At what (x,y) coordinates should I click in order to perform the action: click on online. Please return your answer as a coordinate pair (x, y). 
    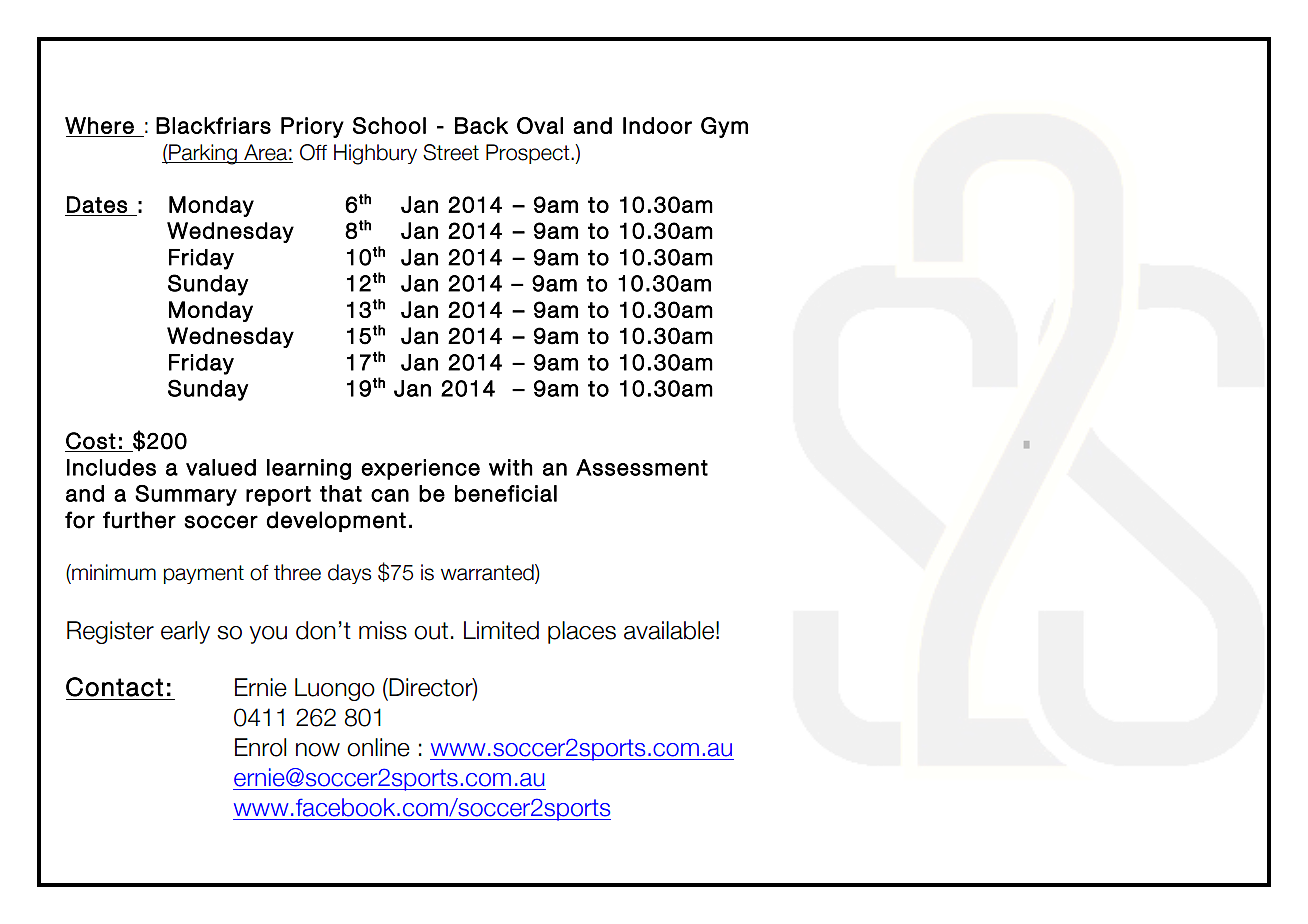
    Looking at the image, I should click on (378, 747).
